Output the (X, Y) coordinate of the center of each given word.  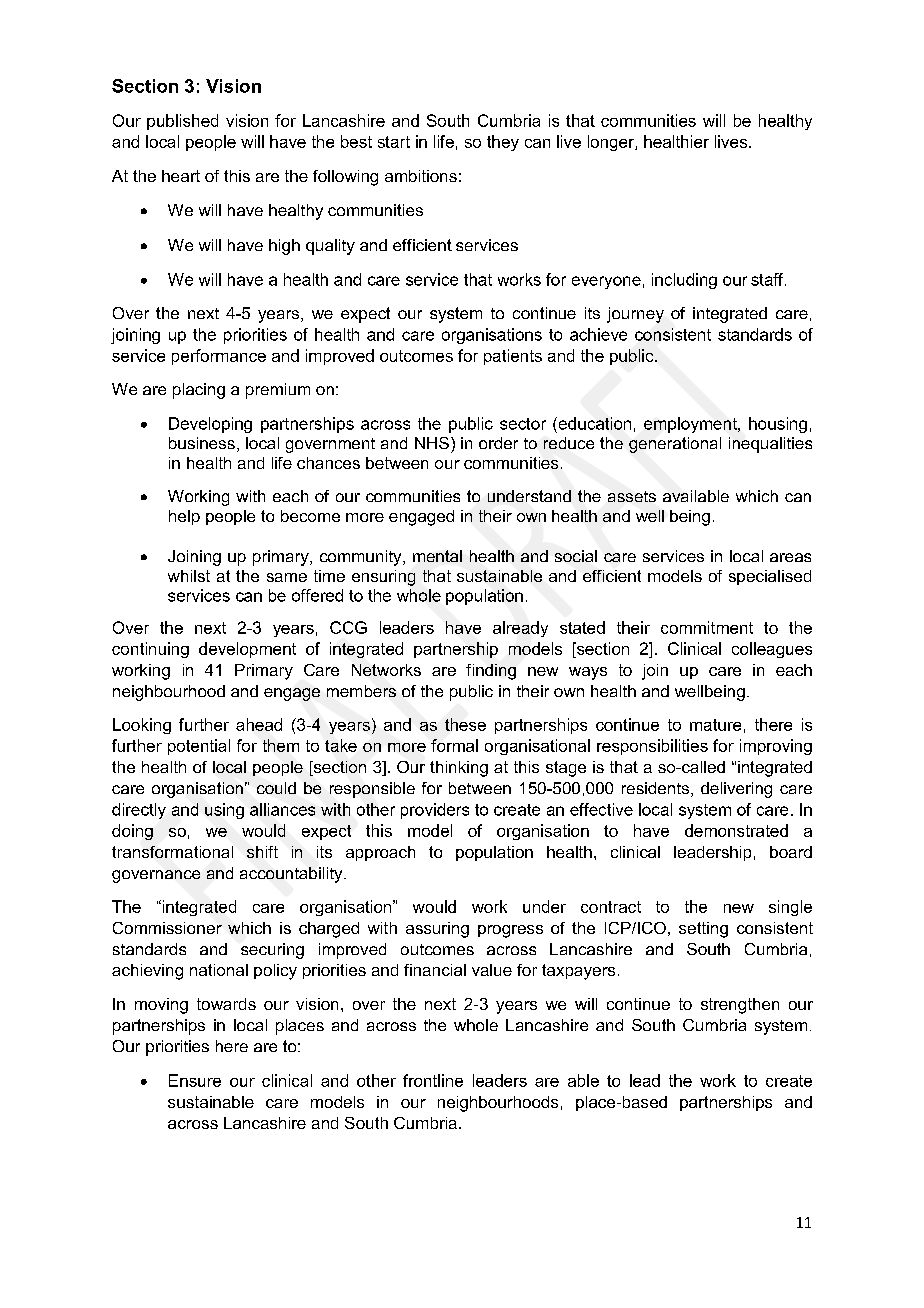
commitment (707, 627)
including (684, 281)
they (503, 143)
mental (437, 556)
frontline (433, 1080)
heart (181, 176)
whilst (189, 576)
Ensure (195, 1080)
